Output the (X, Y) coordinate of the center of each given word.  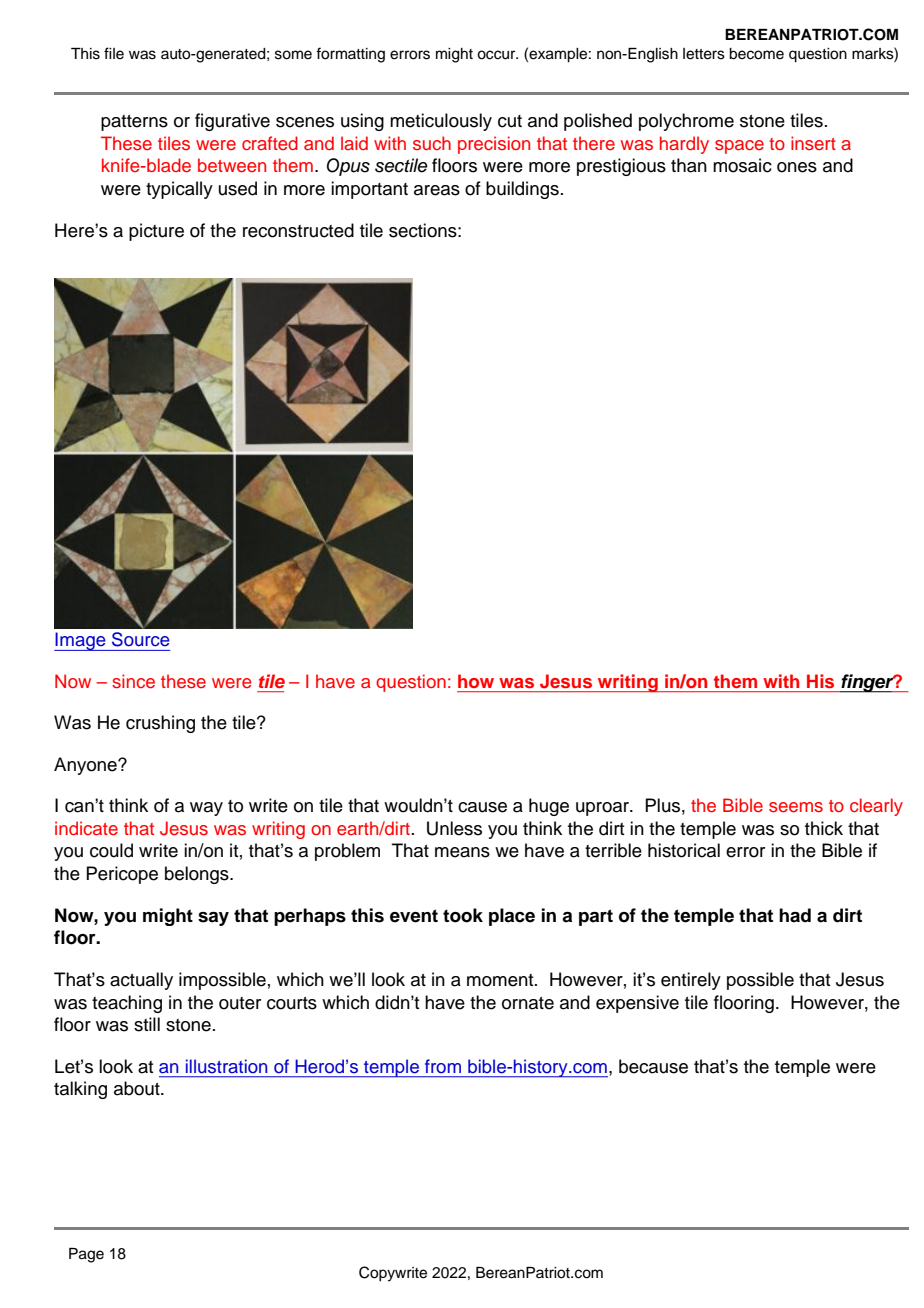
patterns (134, 123)
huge (549, 807)
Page (86, 1255)
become (756, 54)
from (443, 1066)
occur (497, 55)
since (133, 681)
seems (796, 807)
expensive (637, 1004)
